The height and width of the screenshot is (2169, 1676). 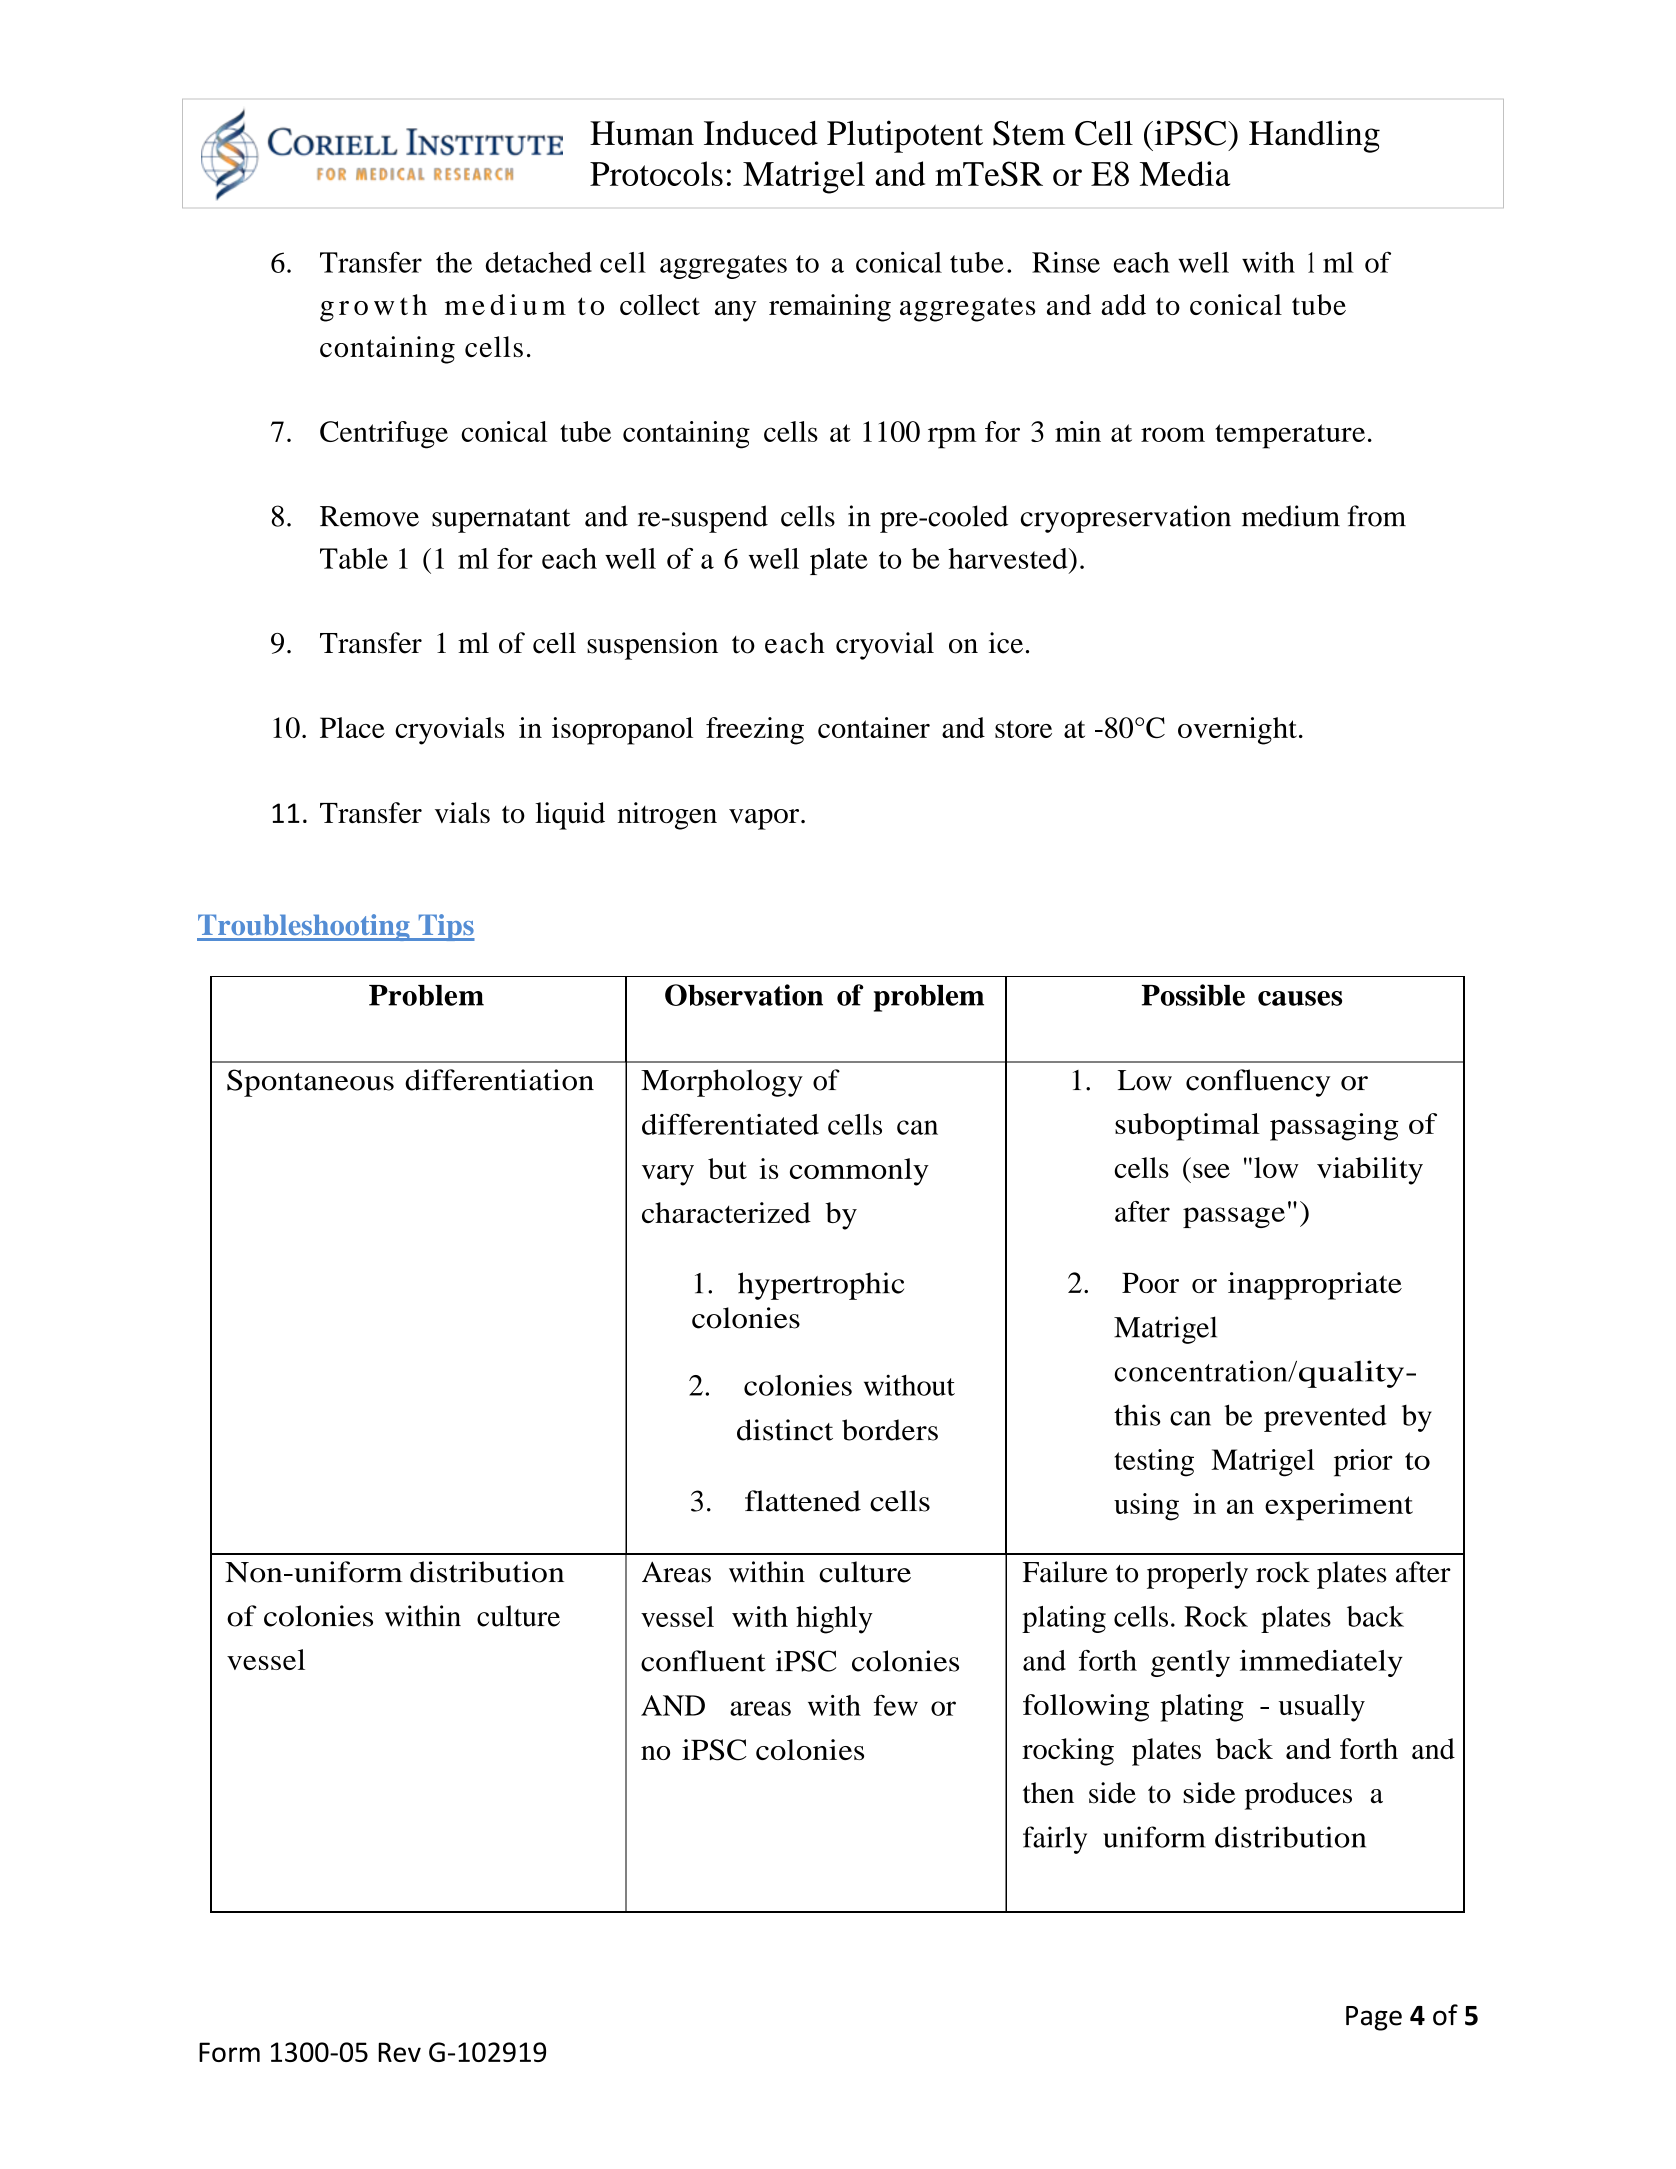 What do you see at coordinates (703, 1661) in the screenshot?
I see `confluent` at bounding box center [703, 1661].
